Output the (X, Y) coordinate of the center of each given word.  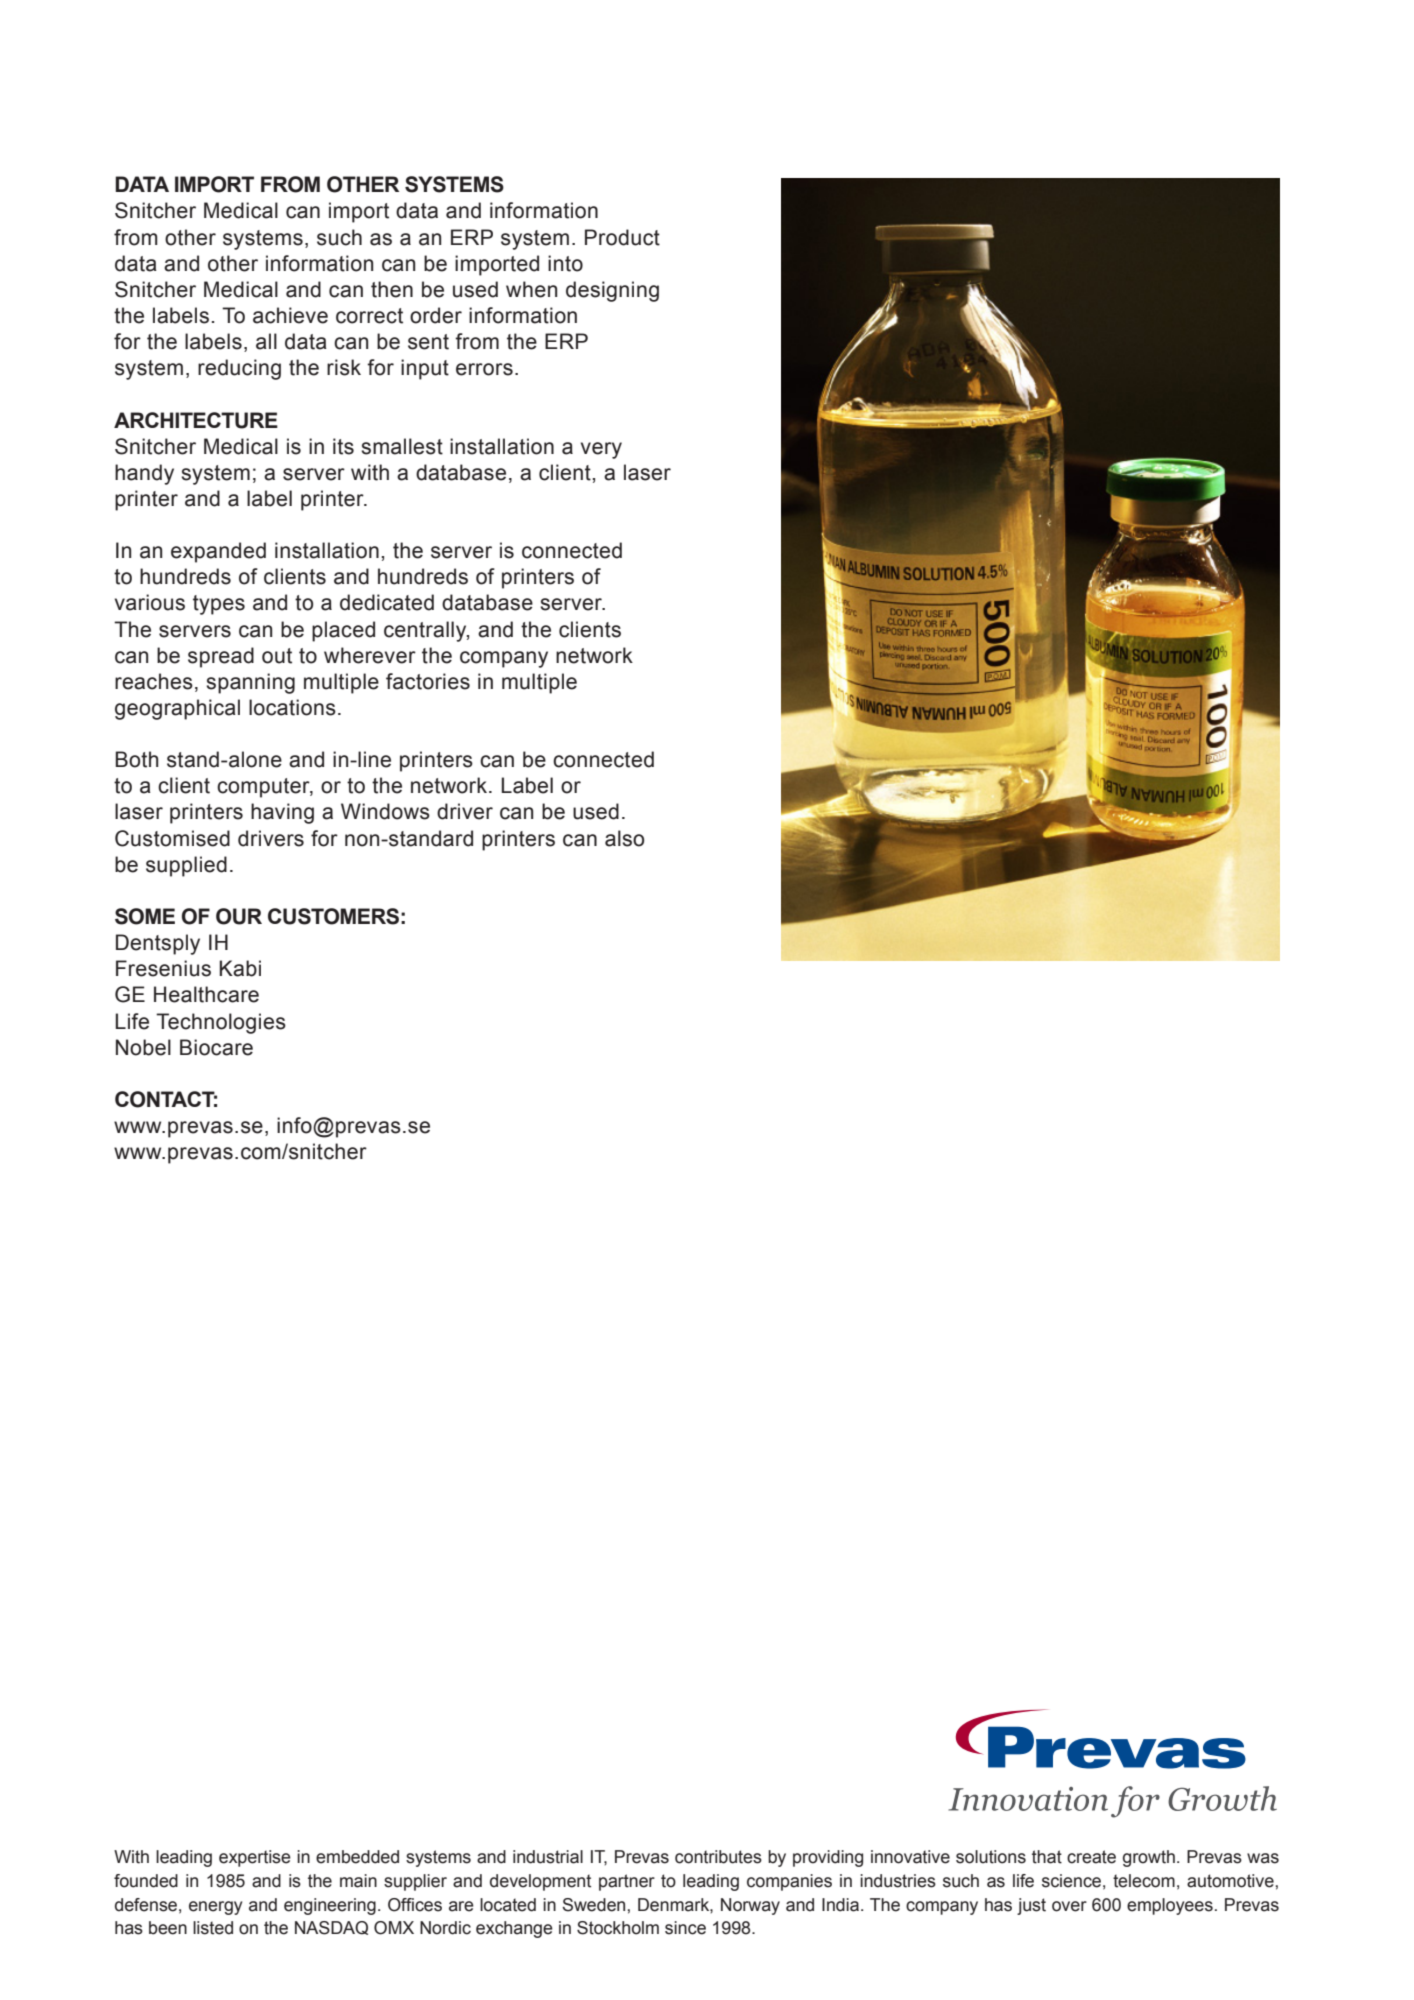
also (624, 838)
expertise (255, 1858)
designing (612, 291)
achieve (290, 315)
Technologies (221, 1023)
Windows (385, 811)
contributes (718, 1857)
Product (622, 237)
